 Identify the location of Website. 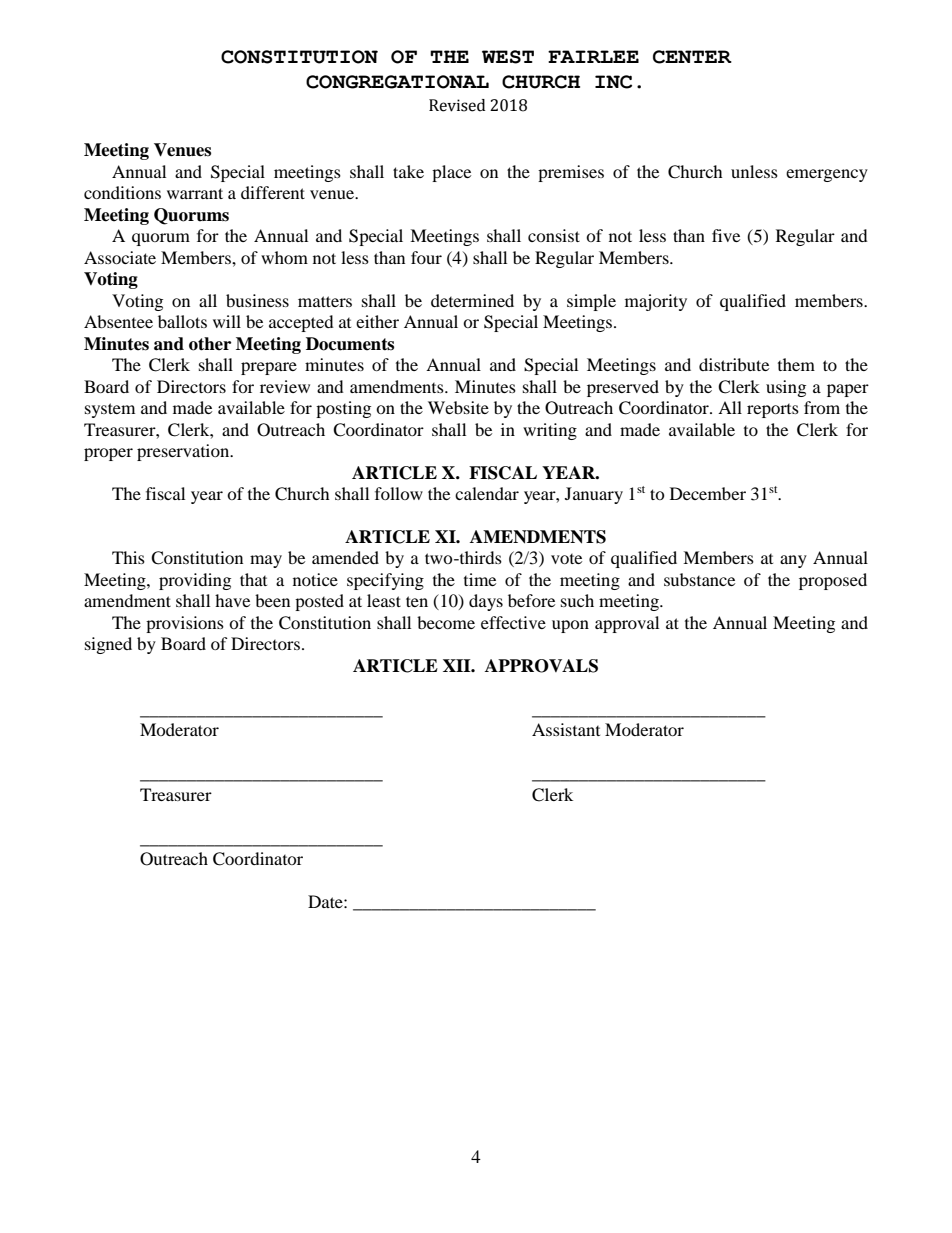
(458, 407).
